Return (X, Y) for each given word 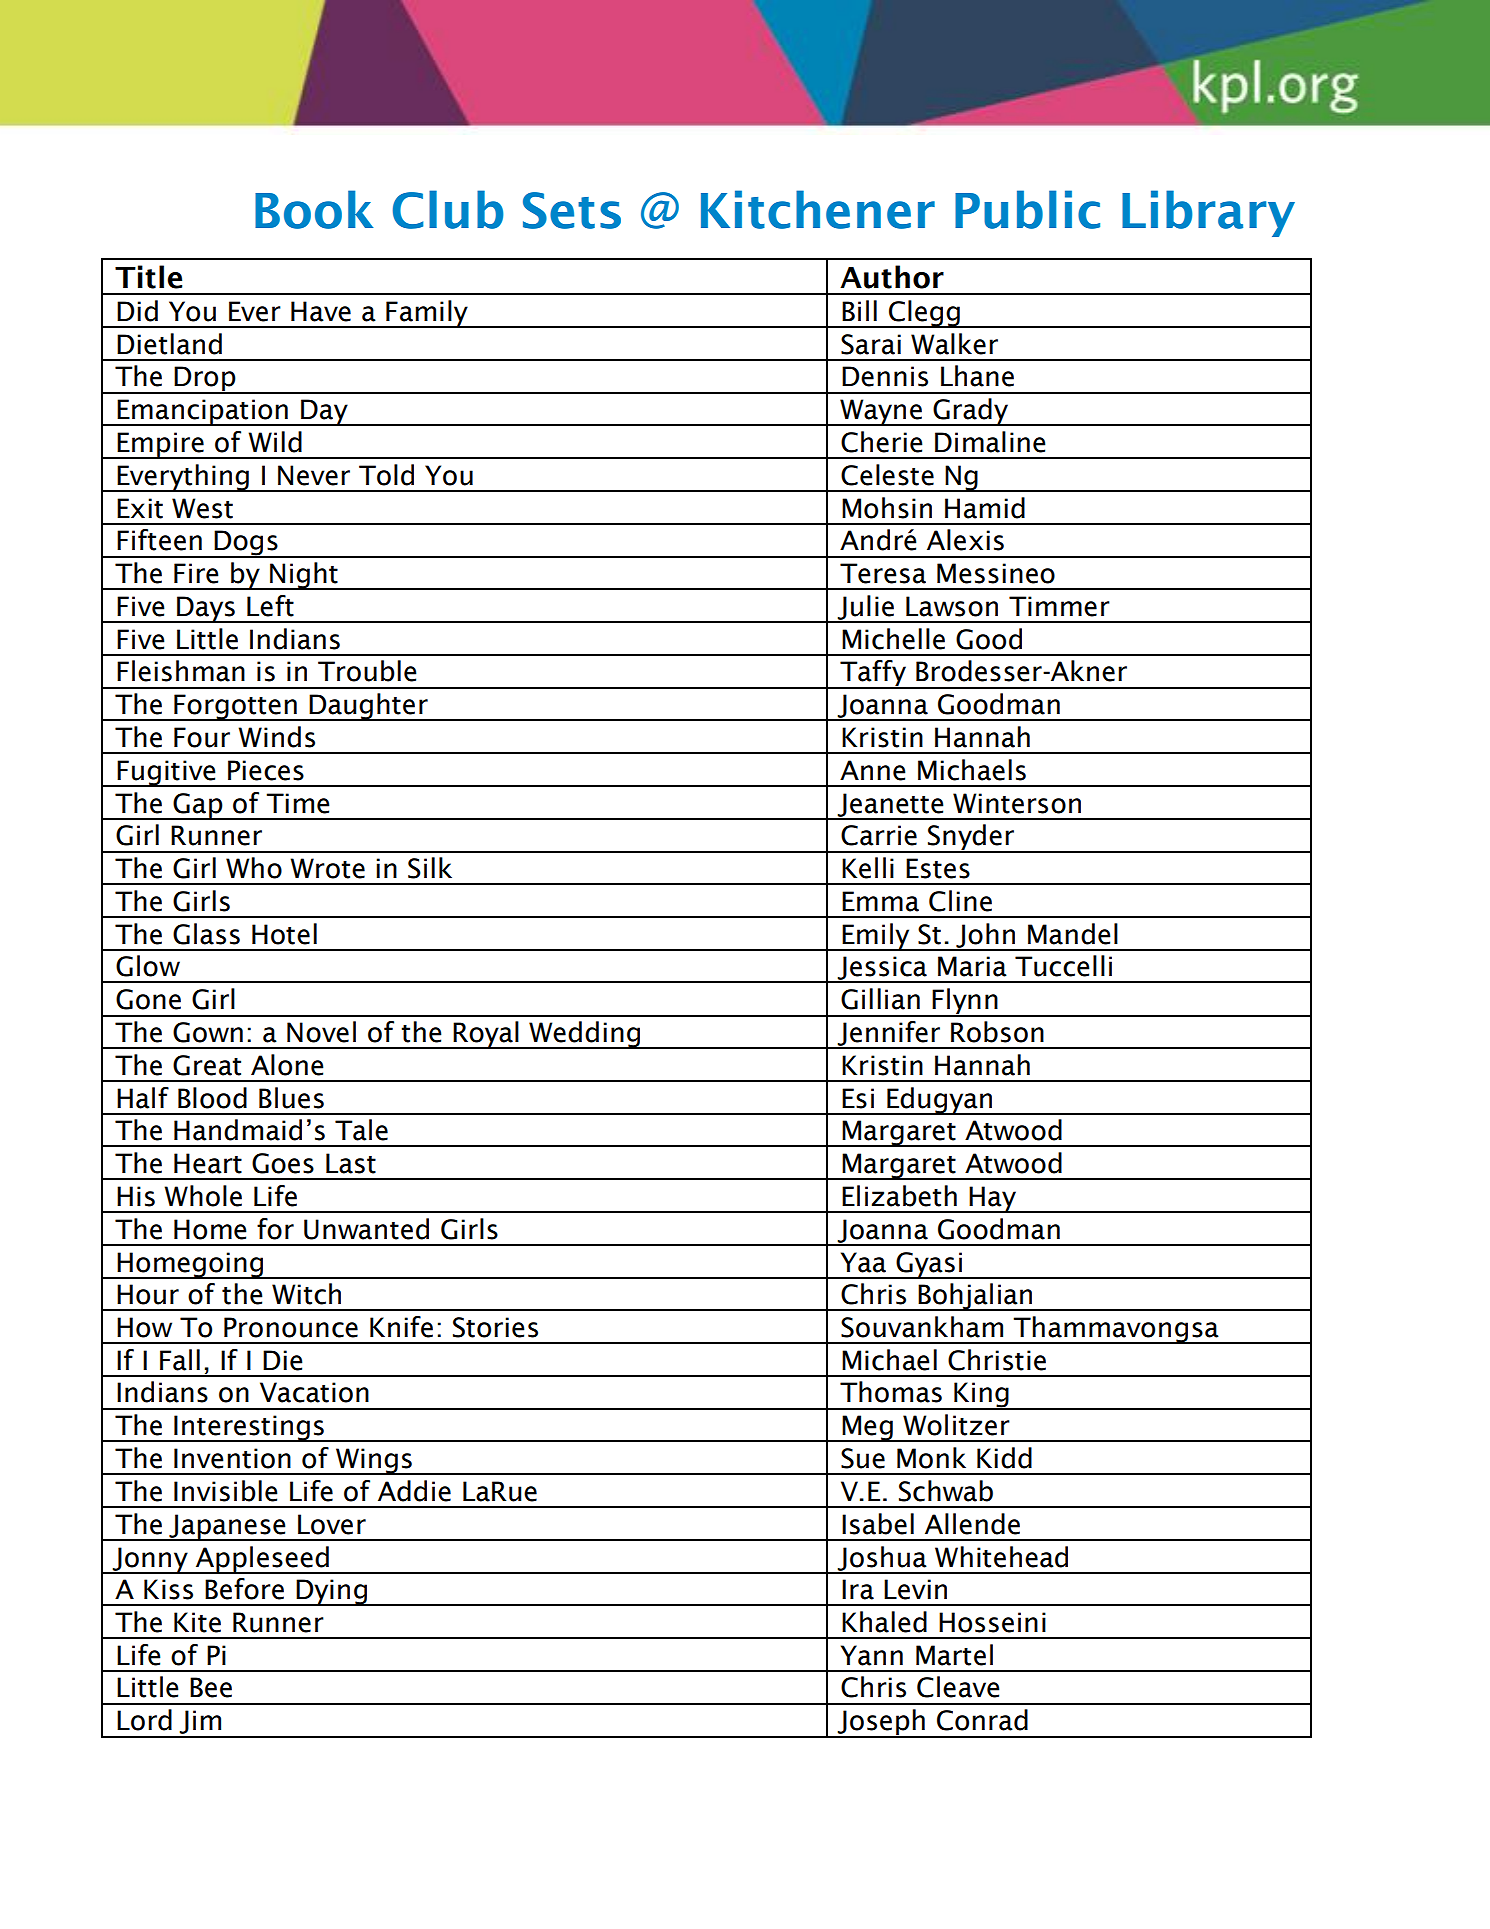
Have (321, 311)
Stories (495, 1327)
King (981, 1396)
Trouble (367, 671)
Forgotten (235, 707)
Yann (872, 1655)
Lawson (952, 606)
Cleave (958, 1687)
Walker (954, 344)
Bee (211, 1687)
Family (427, 314)
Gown (208, 1032)
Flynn (965, 1002)
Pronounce (291, 1327)
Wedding (585, 1035)
